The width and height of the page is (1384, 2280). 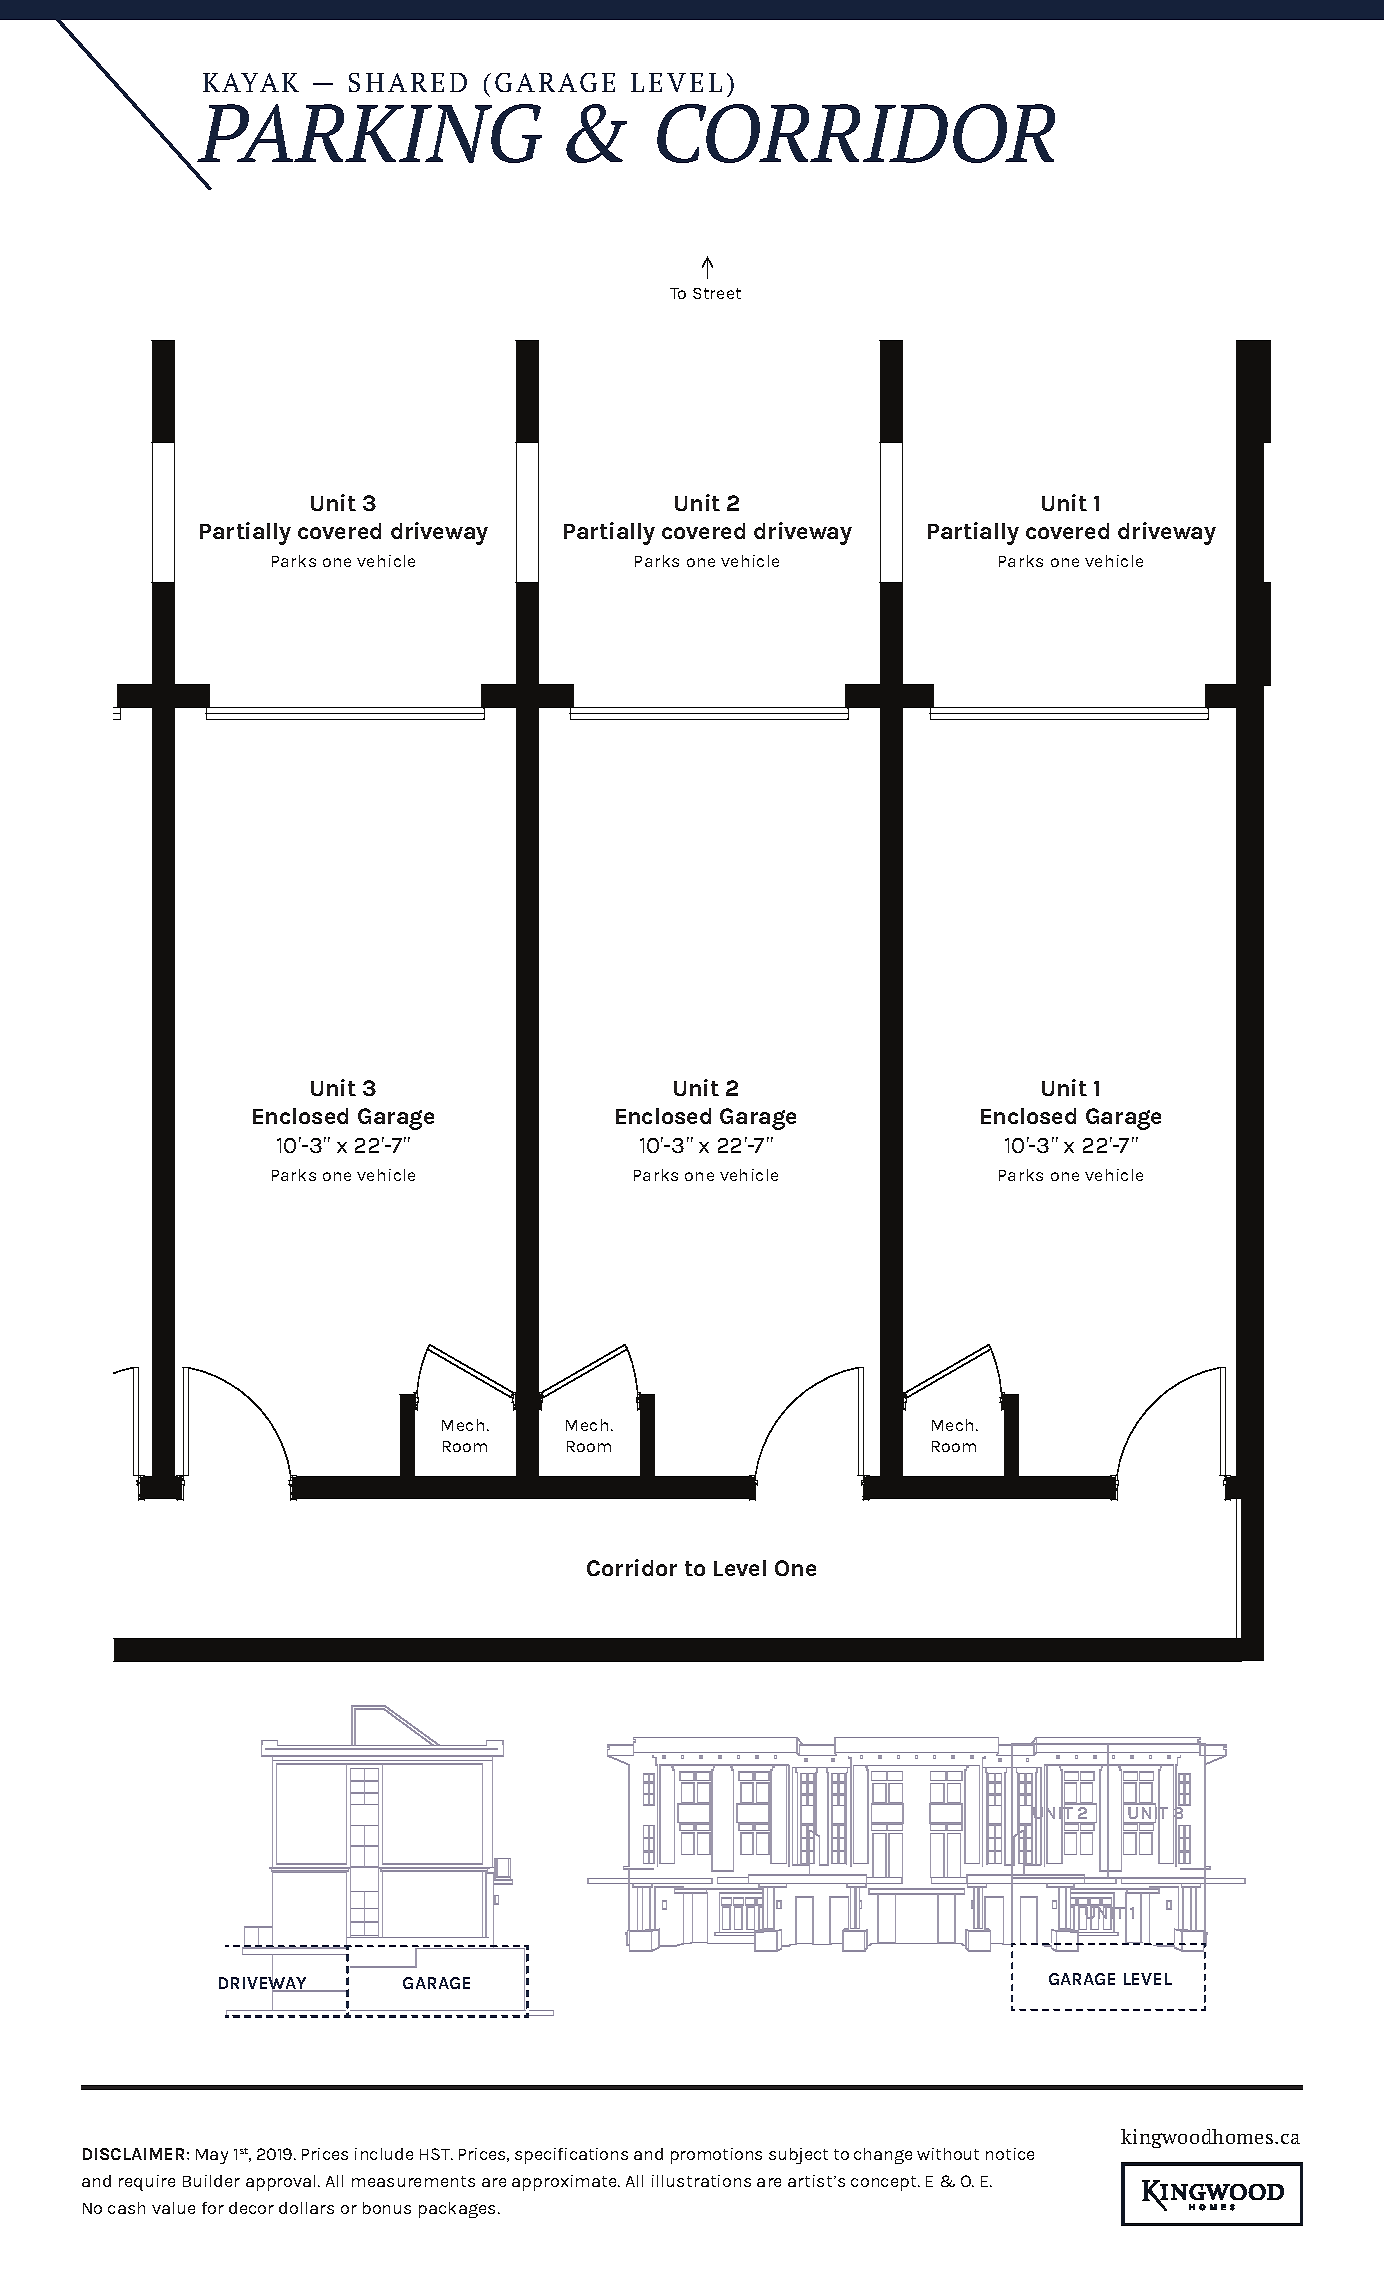 What do you see at coordinates (211, 2181) in the page?
I see `Builder` at bounding box center [211, 2181].
